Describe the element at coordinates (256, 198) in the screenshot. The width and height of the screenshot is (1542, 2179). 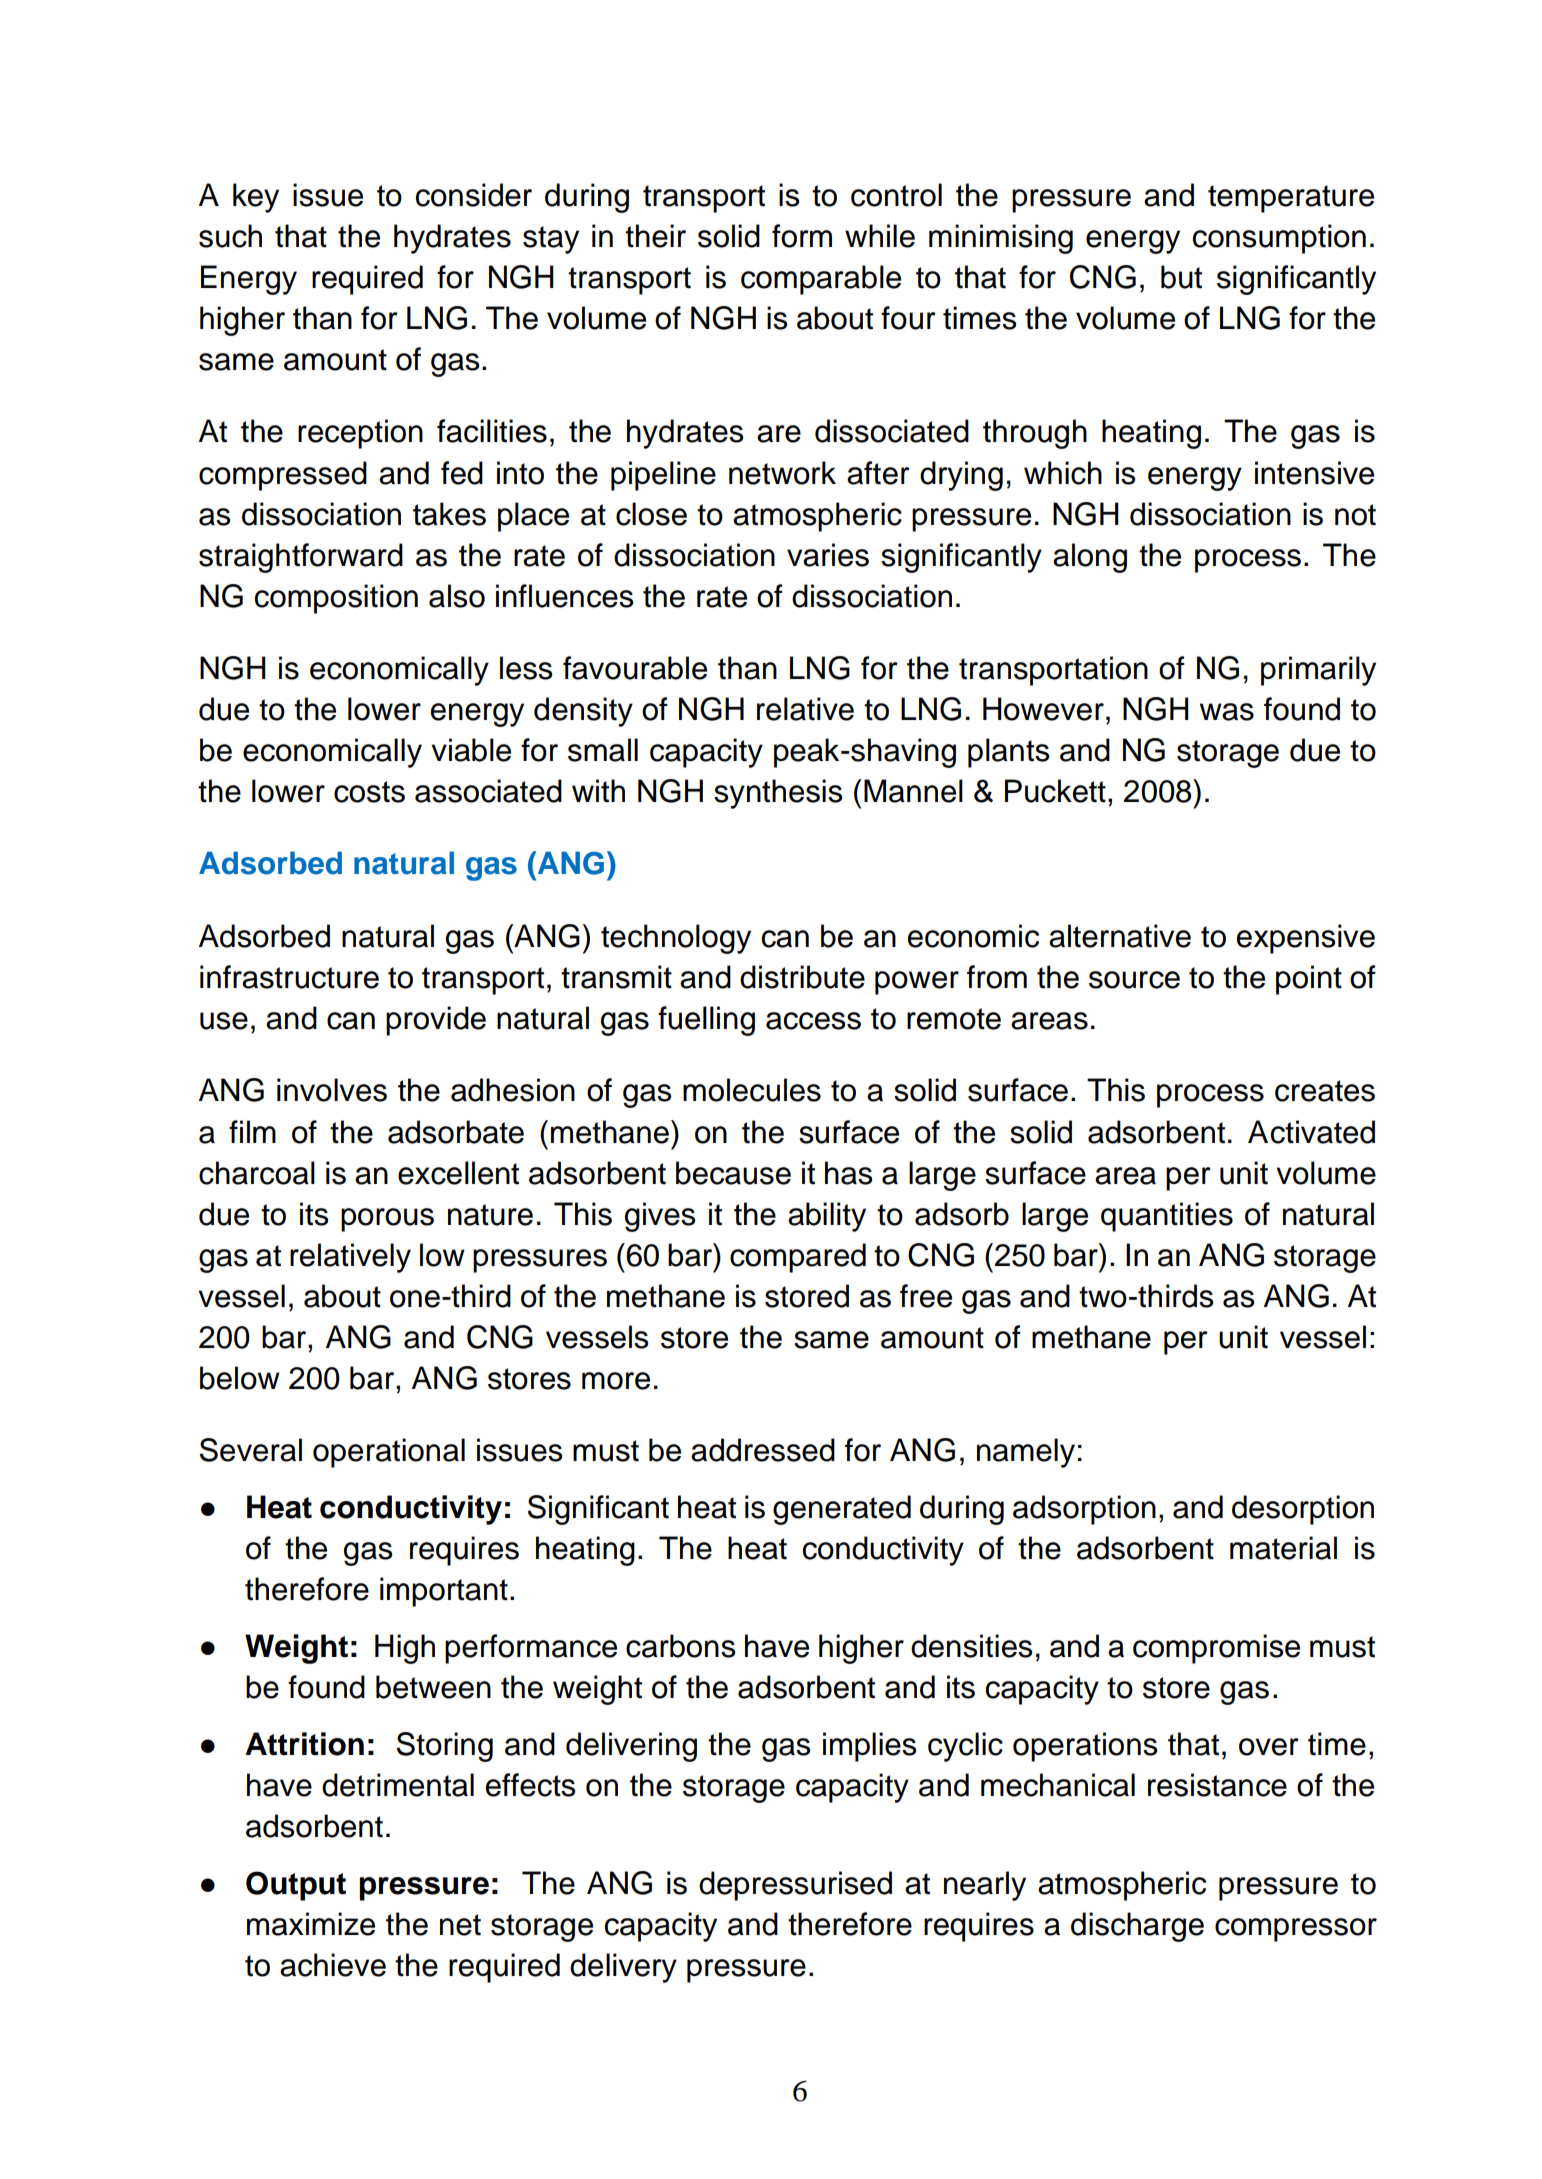
I see `key` at that location.
